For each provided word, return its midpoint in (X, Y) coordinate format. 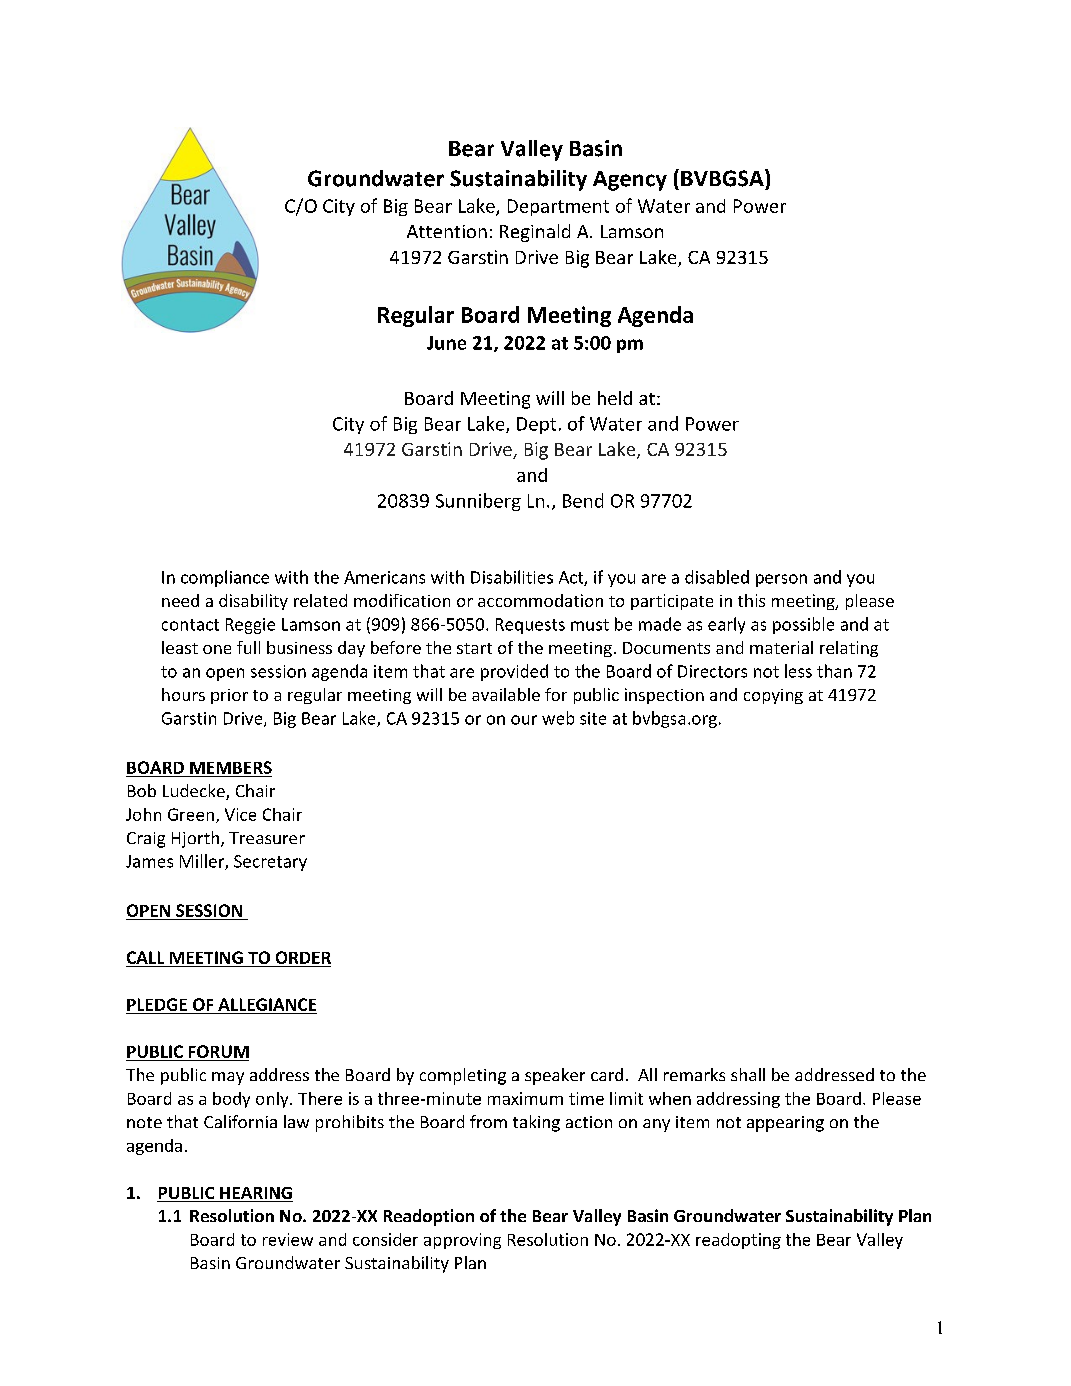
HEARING (255, 1194)
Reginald (535, 233)
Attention (447, 231)
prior (229, 696)
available (506, 694)
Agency (630, 181)
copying (773, 696)
